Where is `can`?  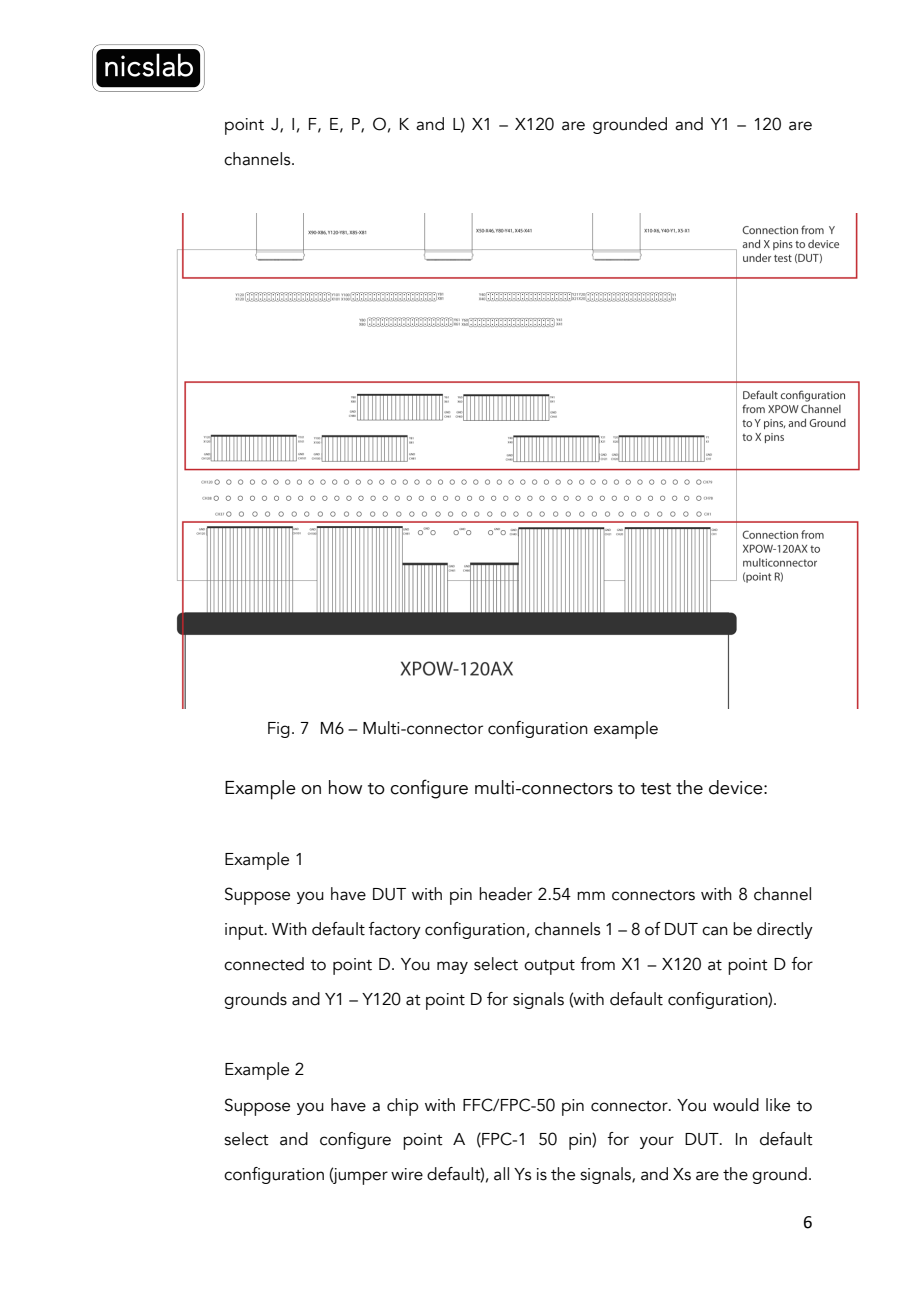
can is located at coordinates (715, 931).
